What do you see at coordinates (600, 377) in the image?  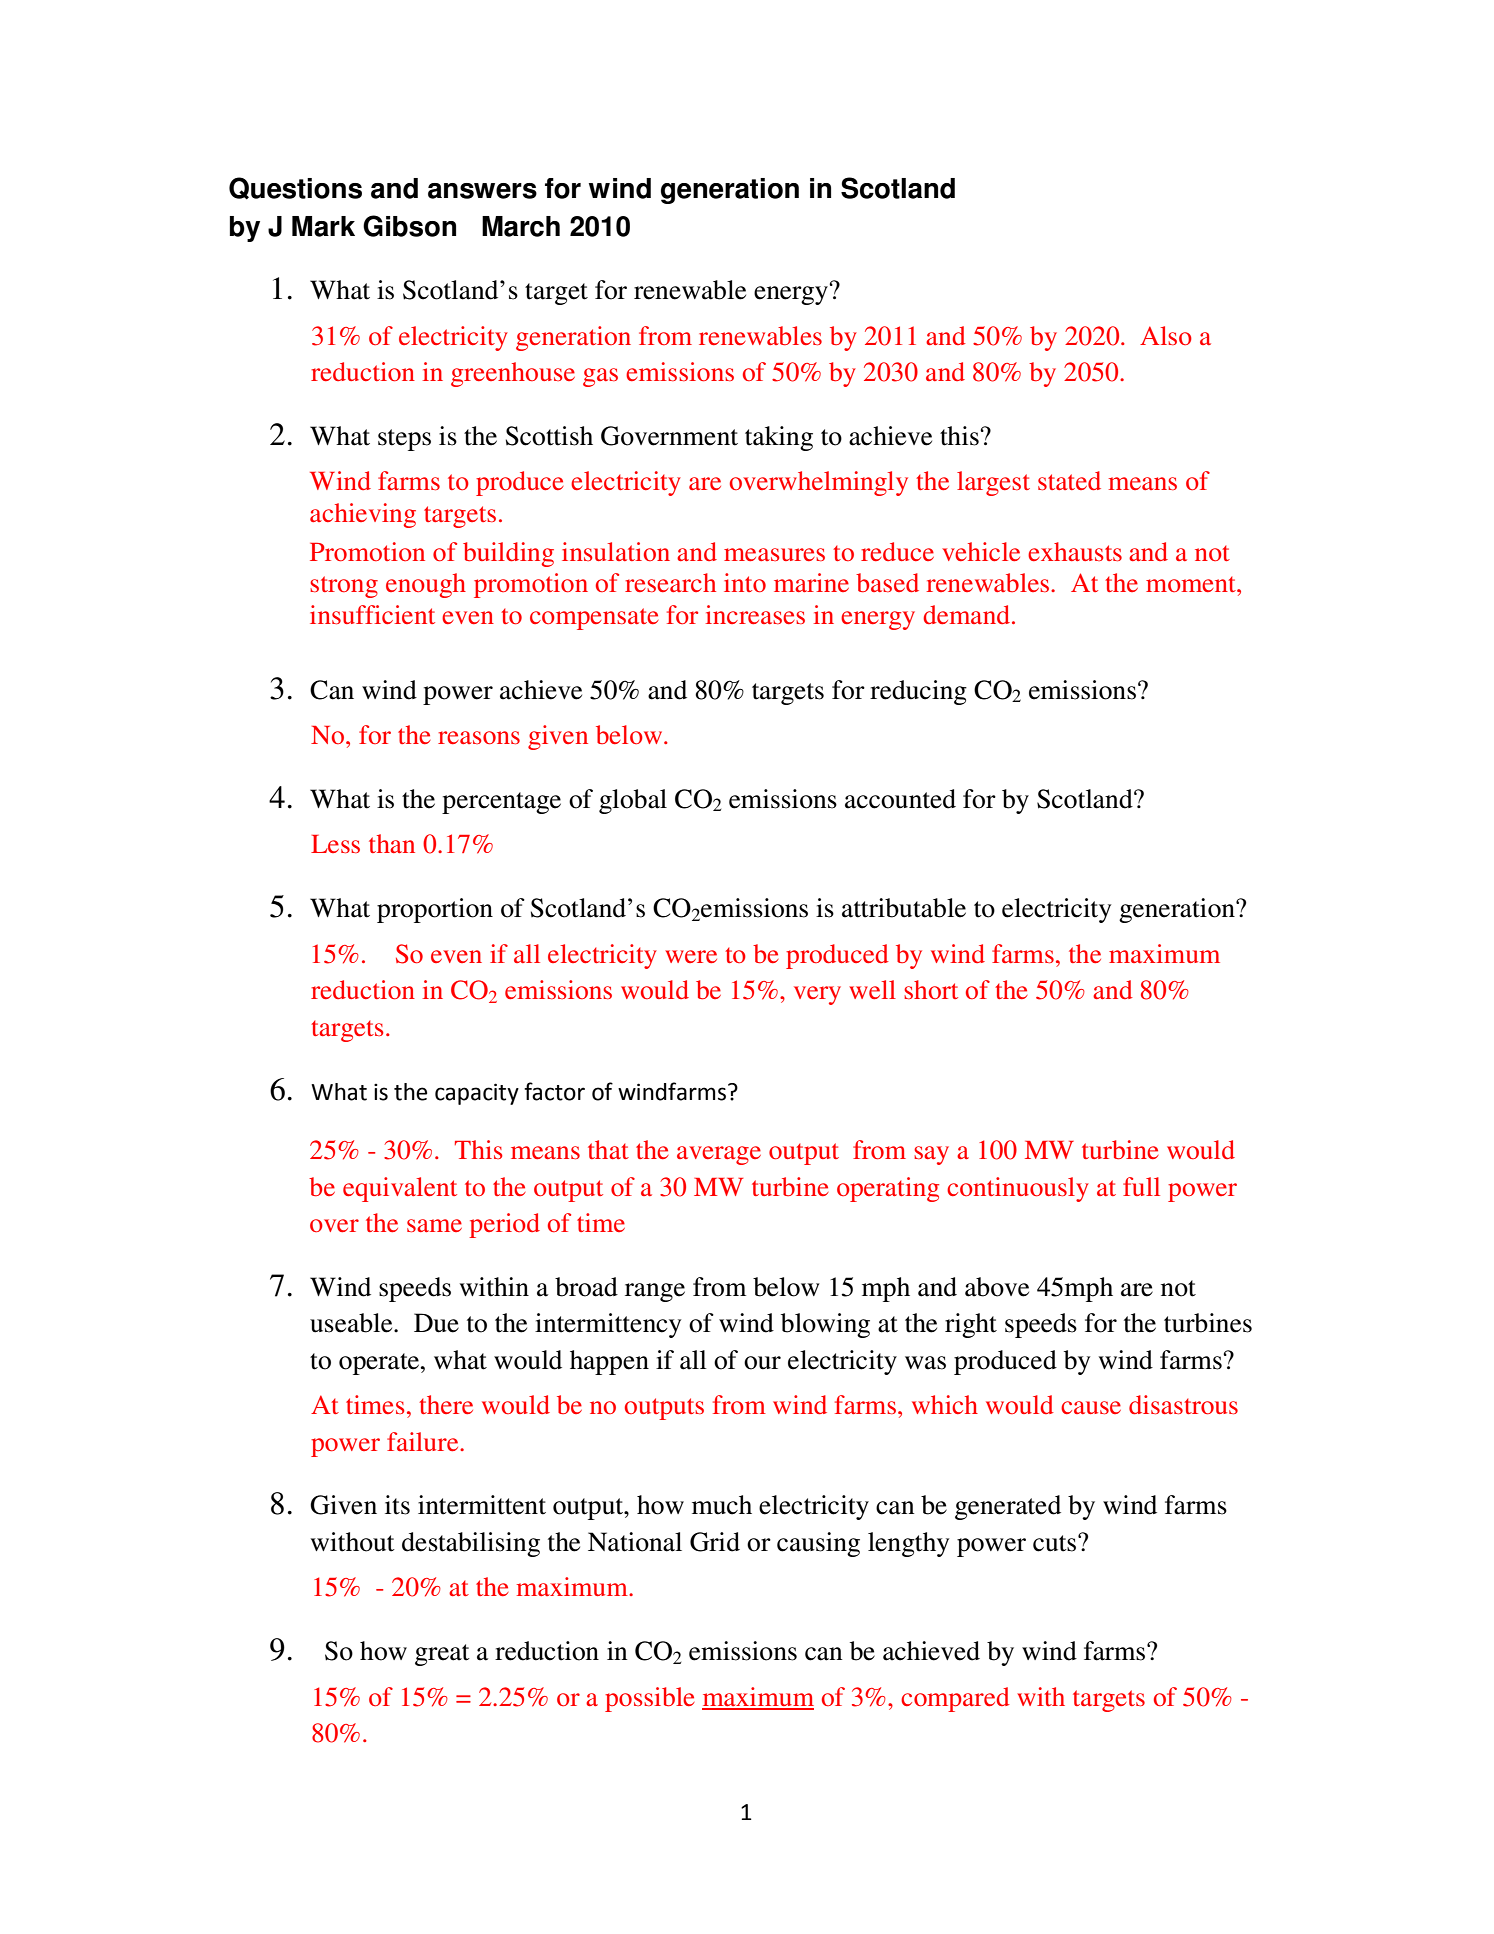 I see `gas` at bounding box center [600, 377].
